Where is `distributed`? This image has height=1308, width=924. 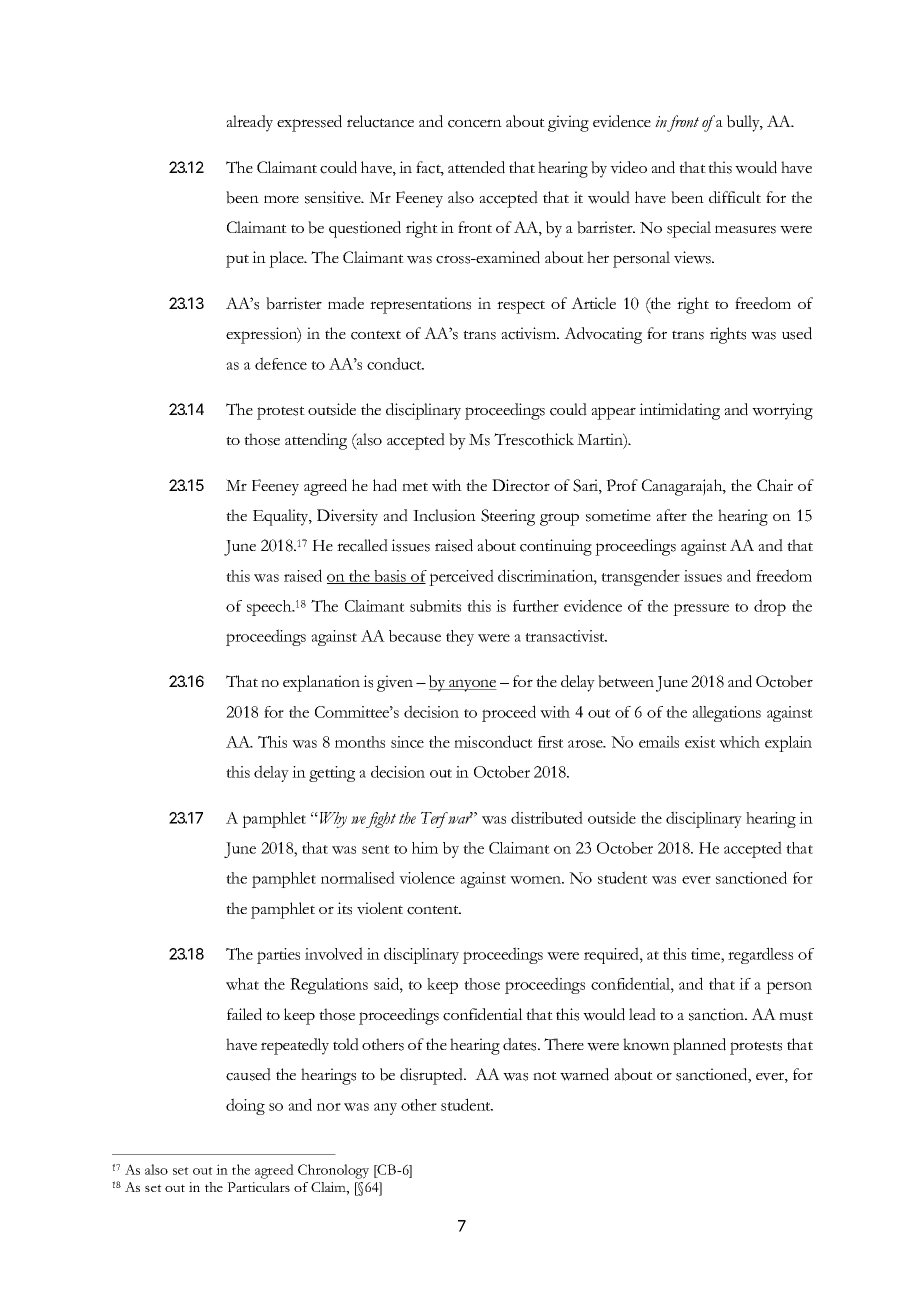
distributed is located at coordinates (547, 817).
